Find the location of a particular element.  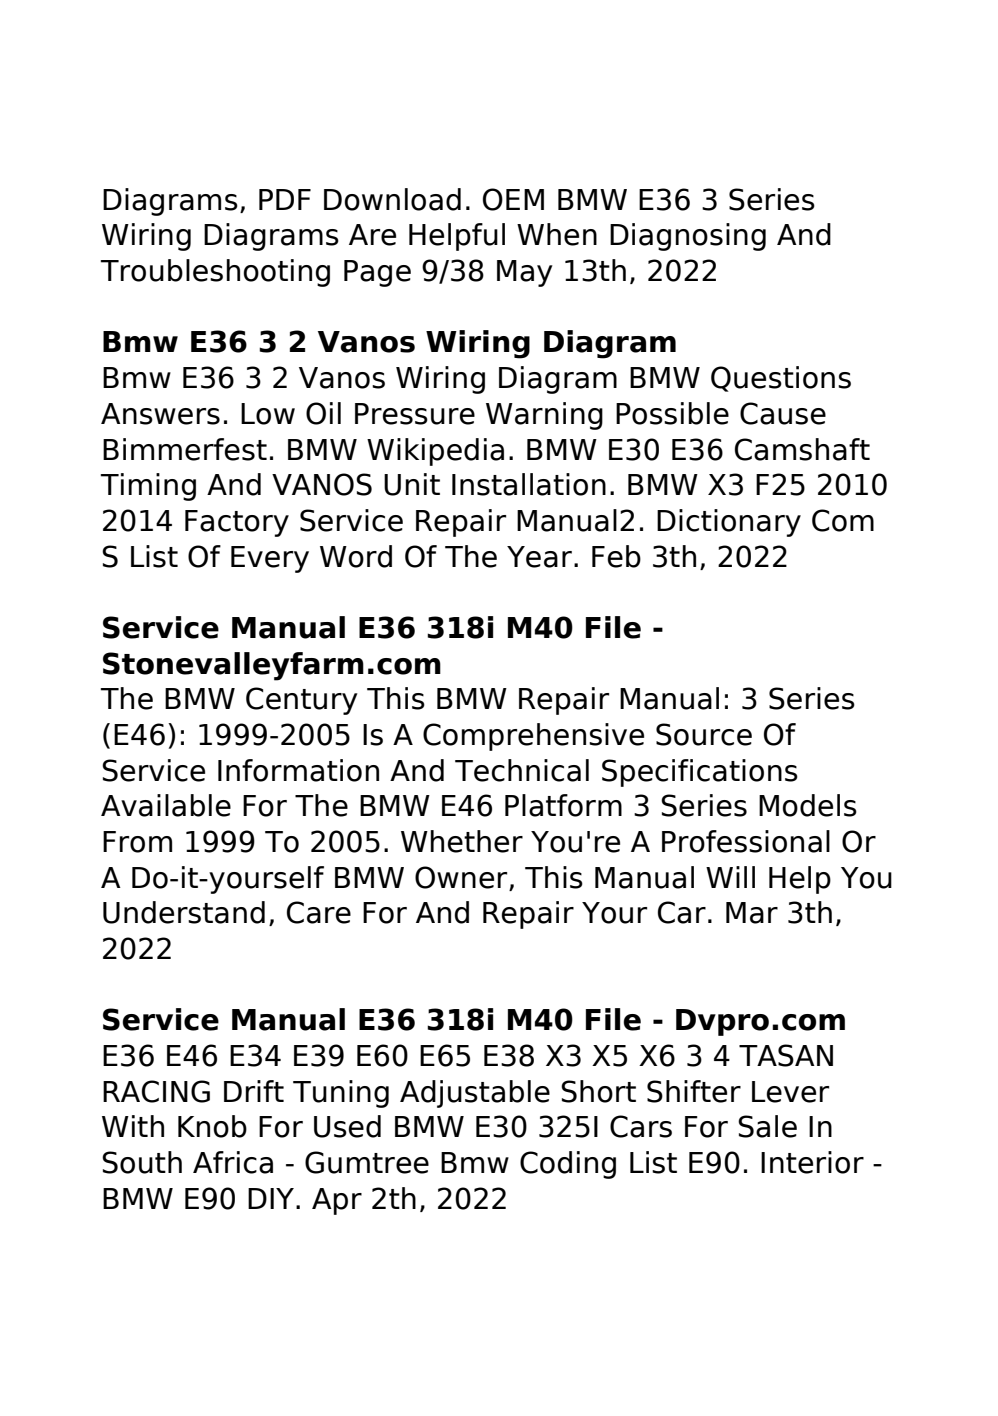

Factory is located at coordinates (237, 523).
